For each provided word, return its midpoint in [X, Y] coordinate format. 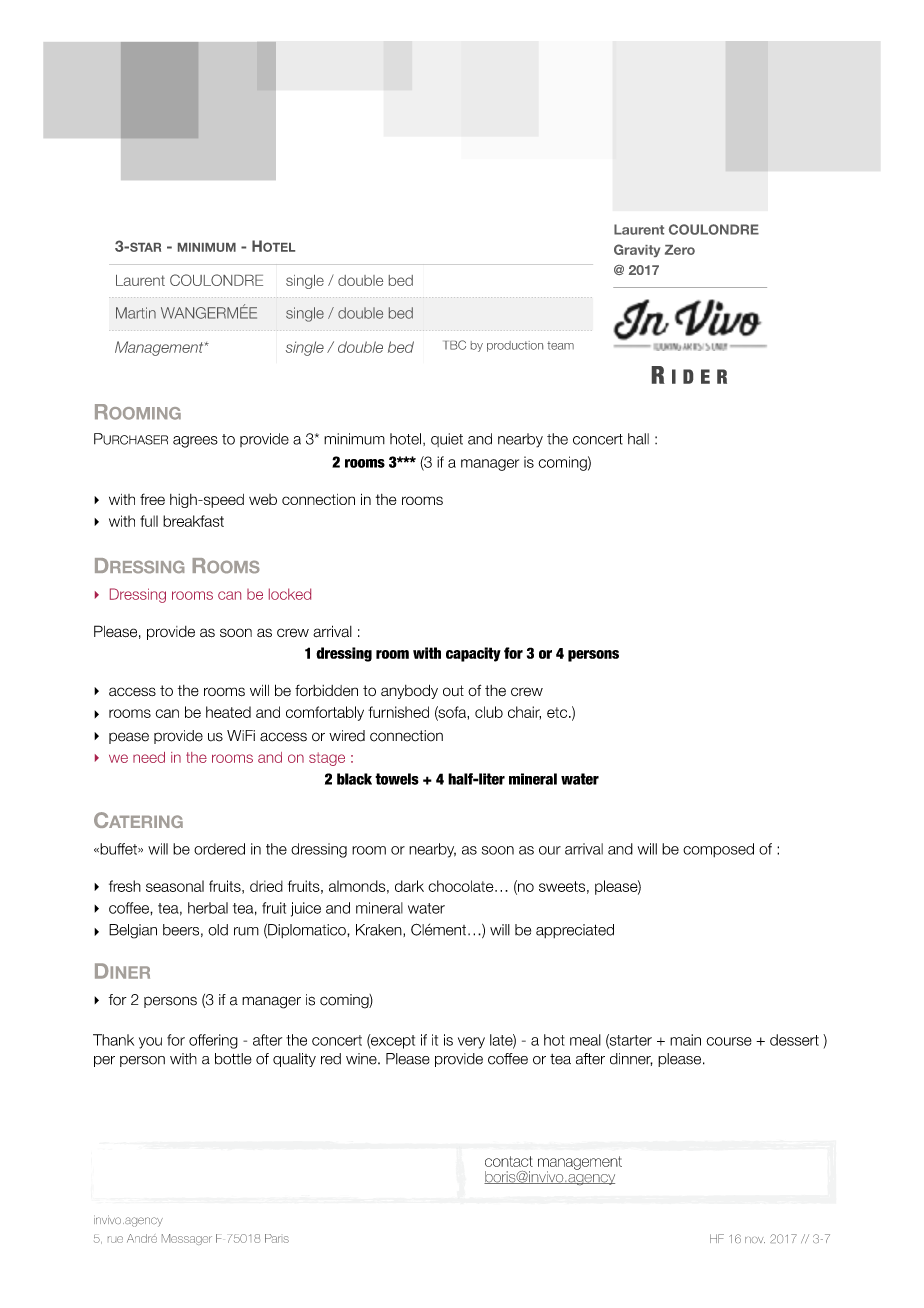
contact [509, 1161]
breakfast [193, 521]
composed [718, 850]
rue [115, 1239]
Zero [680, 250]
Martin [136, 313]
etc [558, 712]
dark [409, 886]
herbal [208, 908]
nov [755, 1240]
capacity [473, 654]
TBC [455, 345]
